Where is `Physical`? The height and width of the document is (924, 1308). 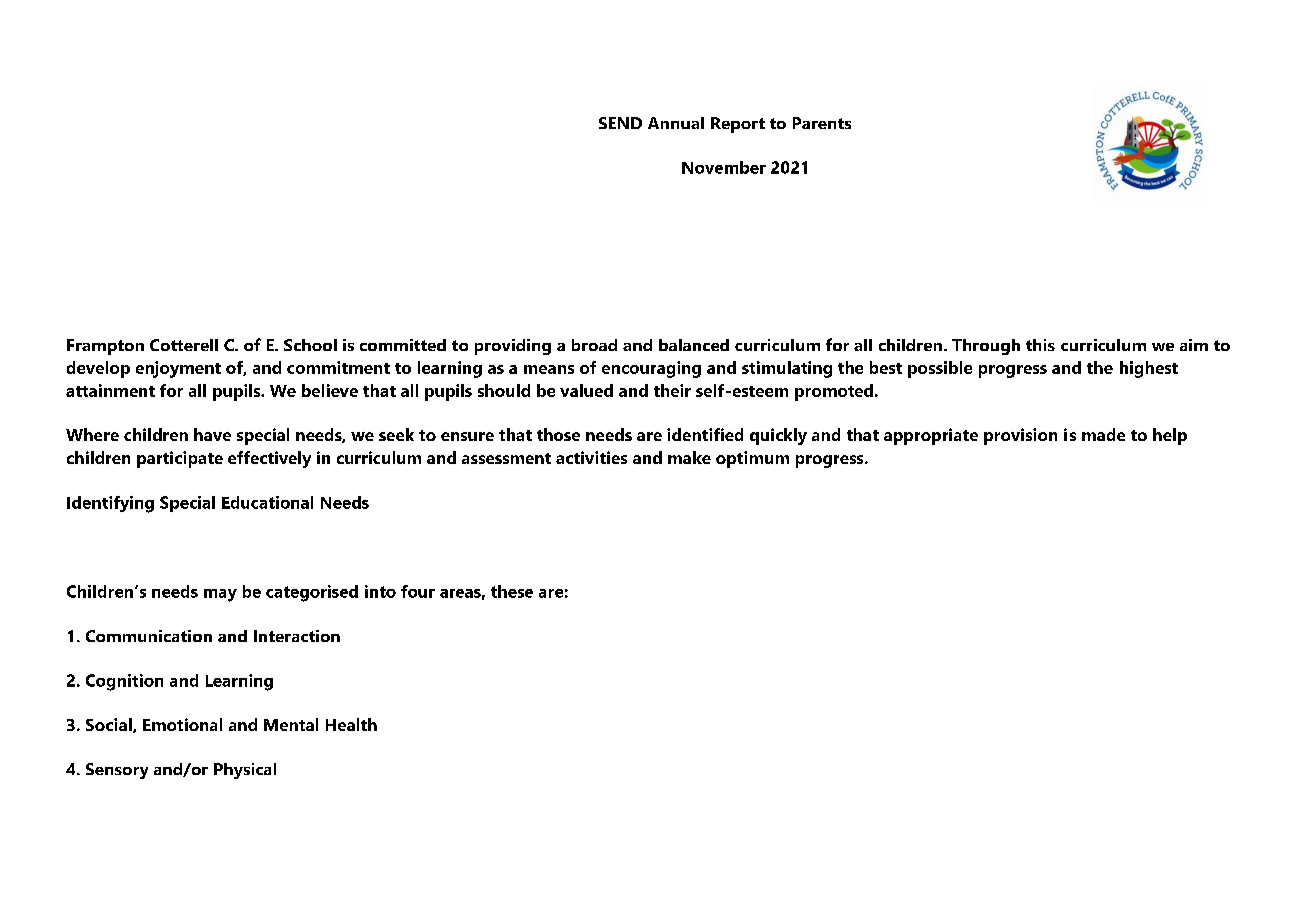
Physical is located at coordinates (245, 771).
